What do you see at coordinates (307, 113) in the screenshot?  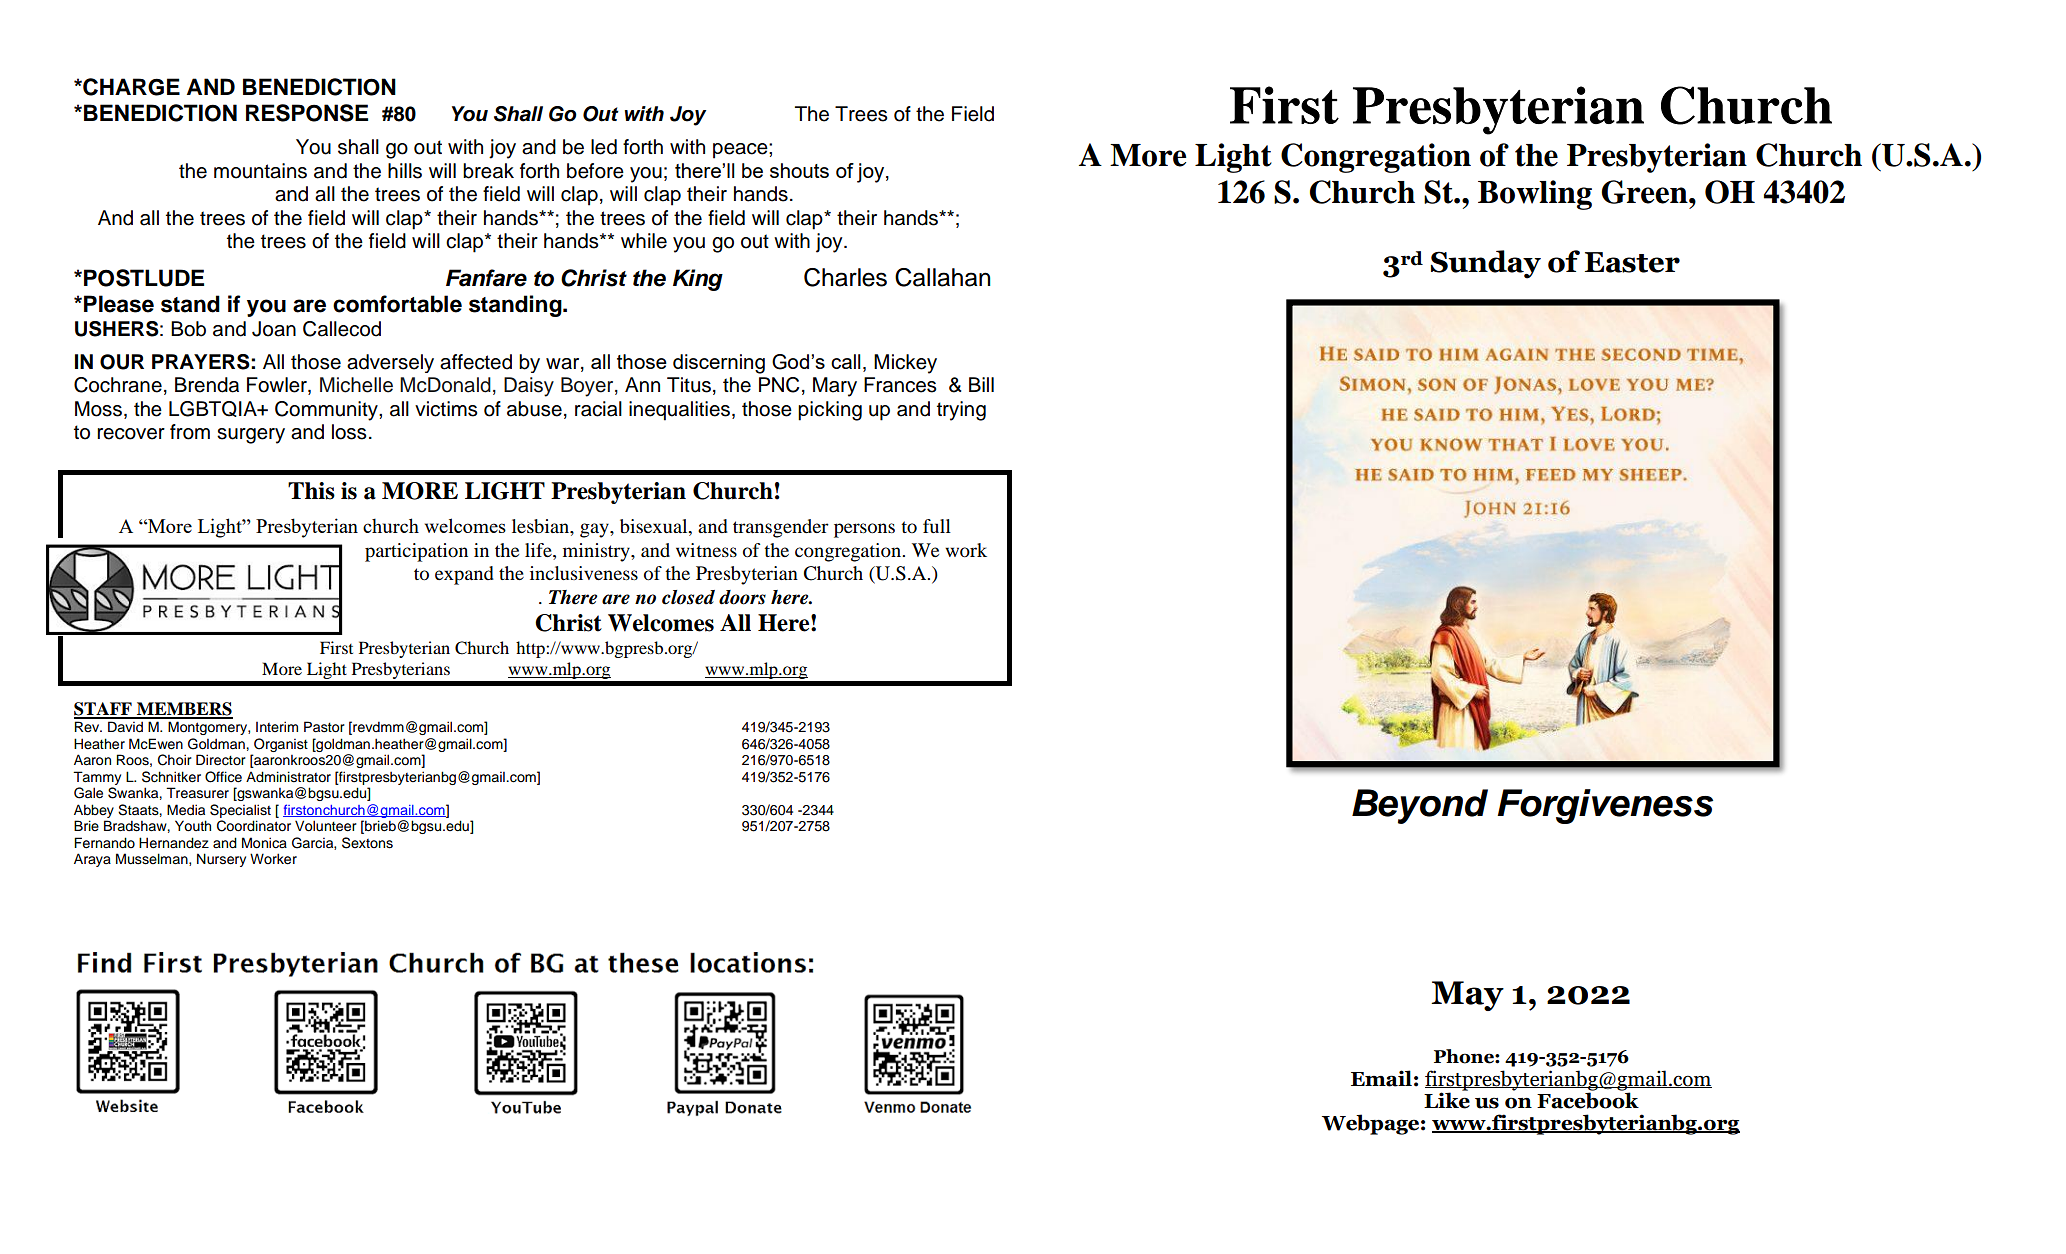 I see `RESPONSE` at bounding box center [307, 113].
